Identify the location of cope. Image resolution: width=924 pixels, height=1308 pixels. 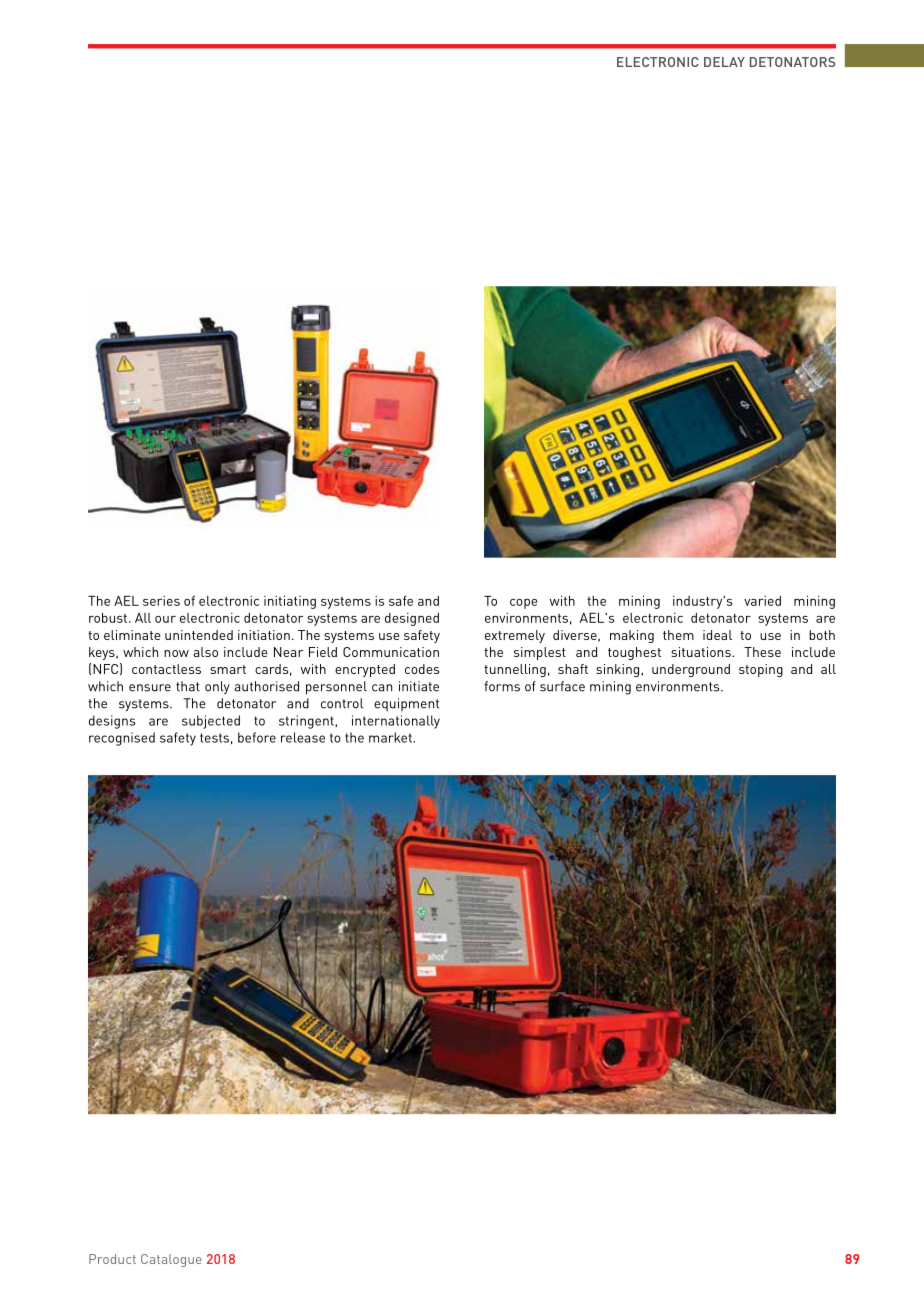
(523, 604).
